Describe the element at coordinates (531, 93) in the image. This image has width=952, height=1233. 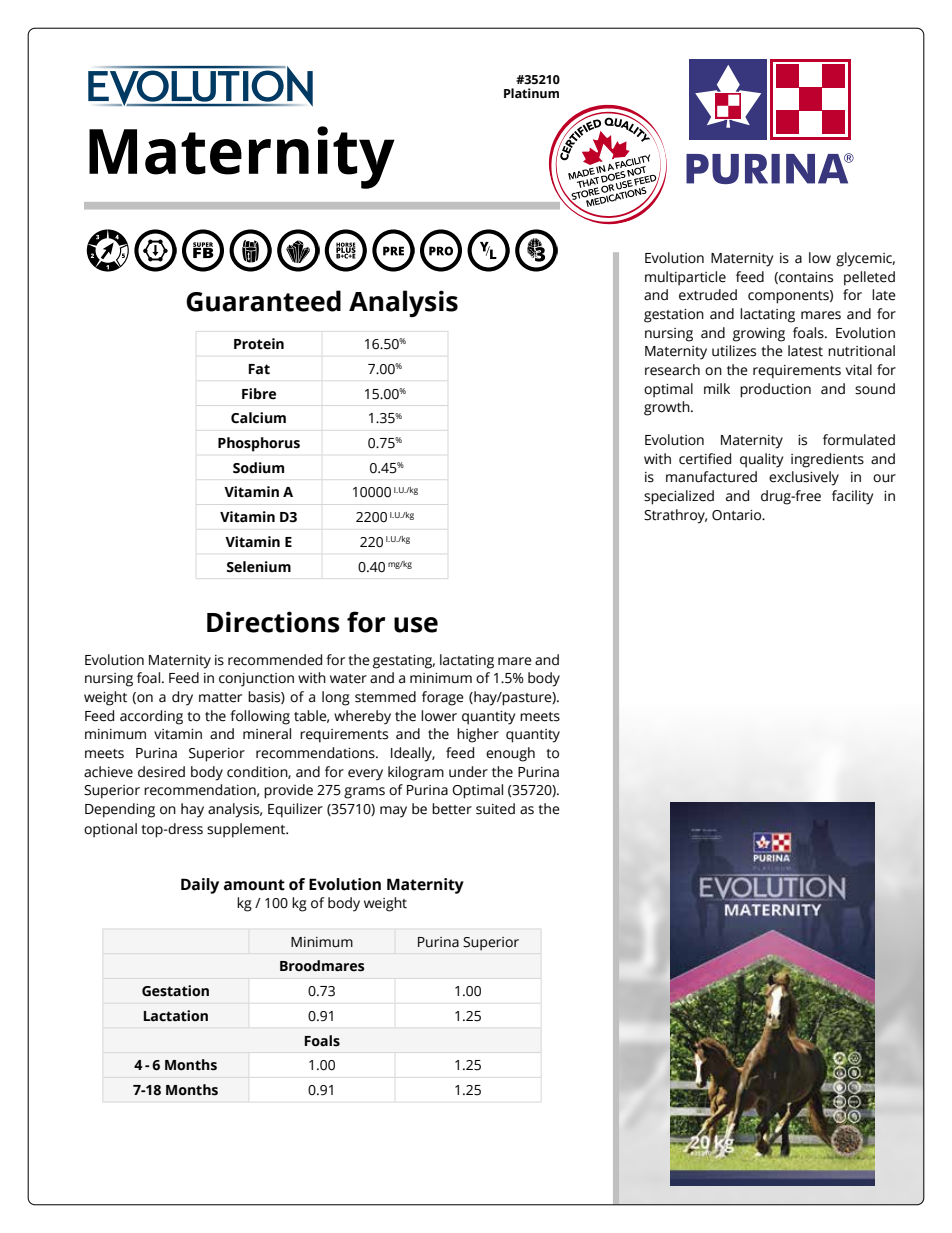
I see `Platinum` at that location.
